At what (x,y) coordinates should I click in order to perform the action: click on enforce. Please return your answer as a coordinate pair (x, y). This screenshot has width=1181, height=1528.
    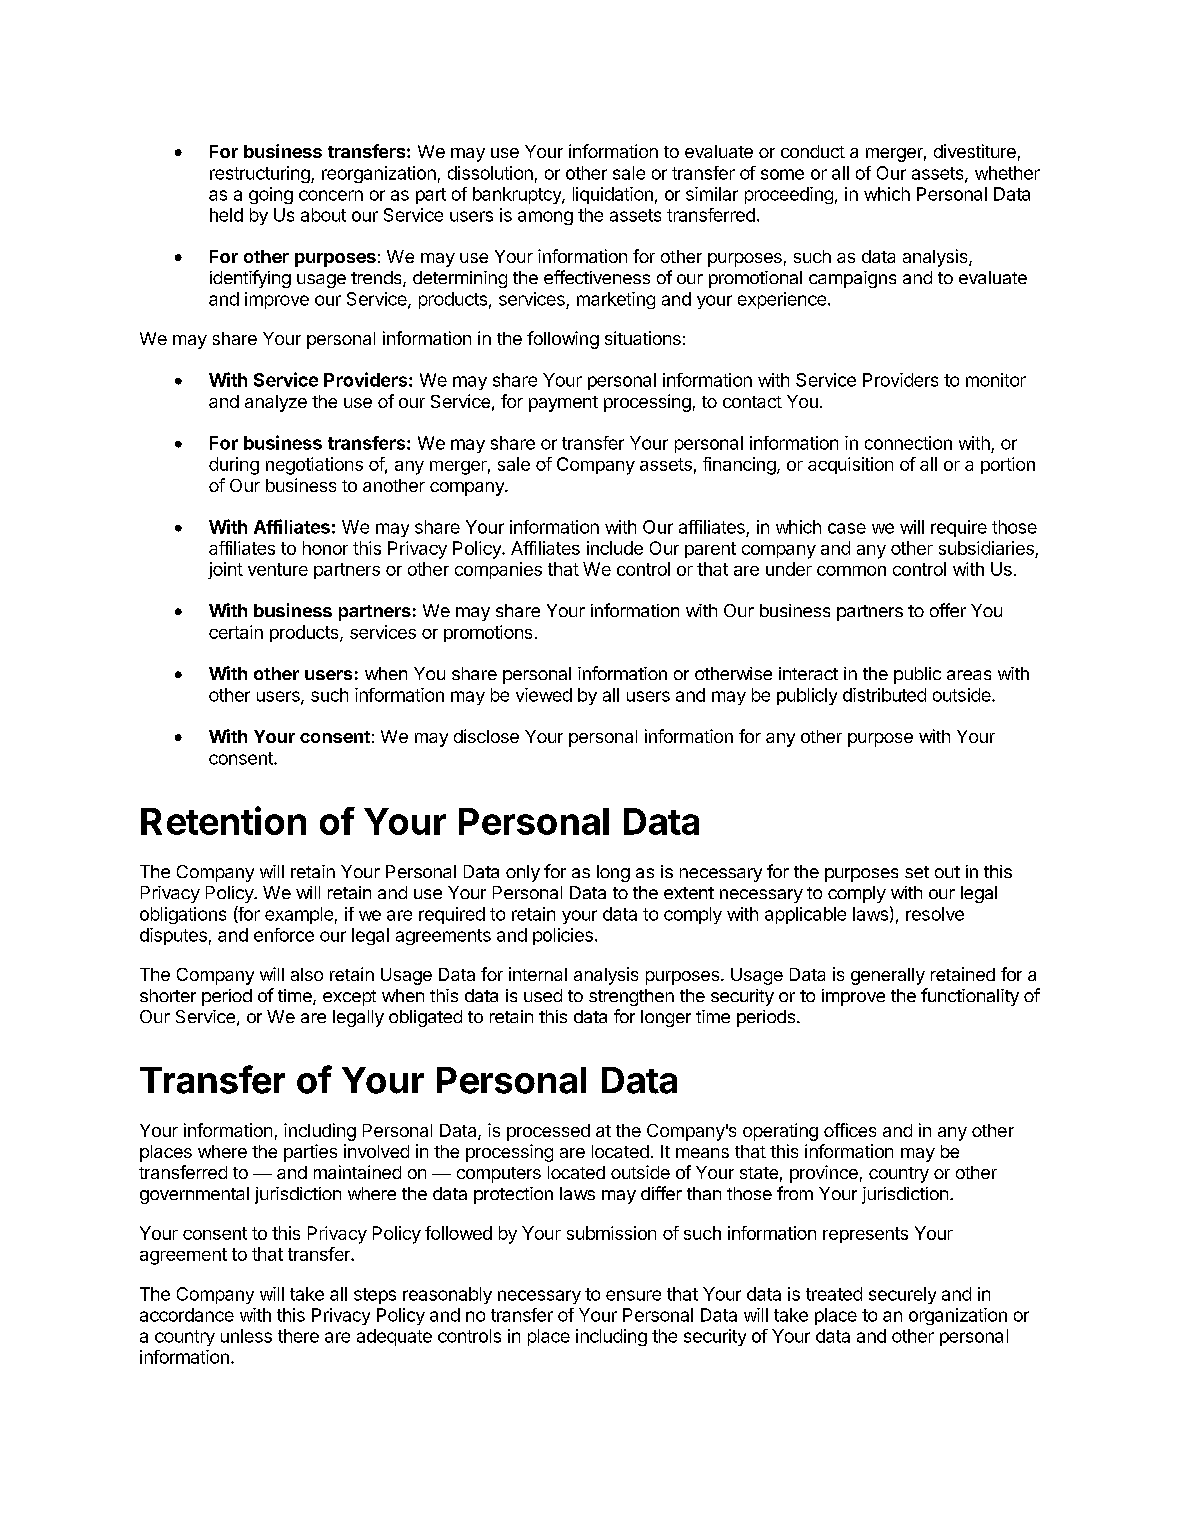
    Looking at the image, I should click on (284, 935).
